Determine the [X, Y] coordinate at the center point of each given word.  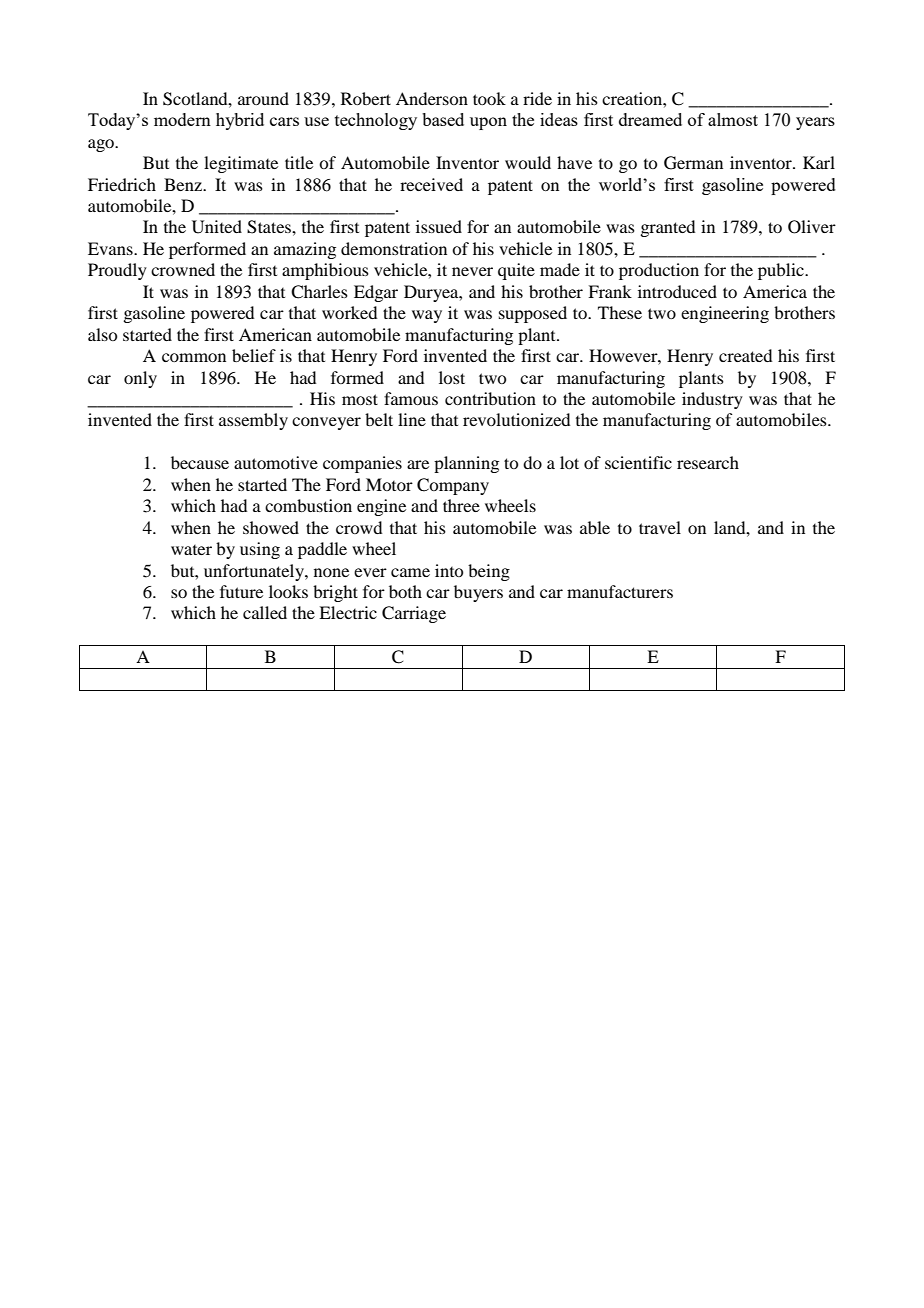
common [194, 357]
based [443, 119]
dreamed [650, 119]
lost [452, 377]
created [745, 355]
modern [182, 119]
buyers [478, 593]
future [241, 591]
